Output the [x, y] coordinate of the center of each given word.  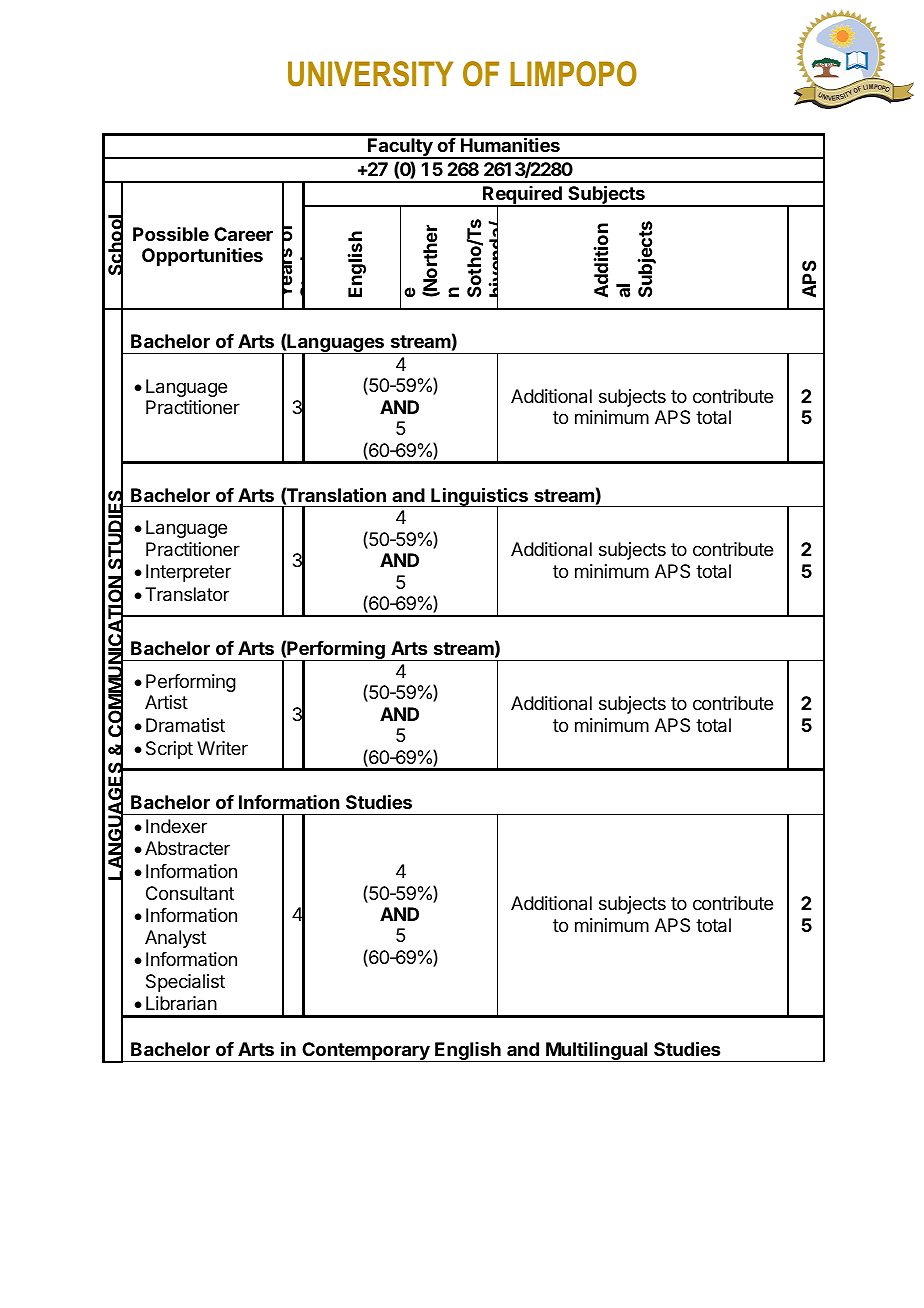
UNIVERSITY [370, 74]
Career [243, 234]
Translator [187, 594]
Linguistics [479, 498]
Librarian [181, 1003]
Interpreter [188, 573]
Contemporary [366, 1052]
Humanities [510, 144]
